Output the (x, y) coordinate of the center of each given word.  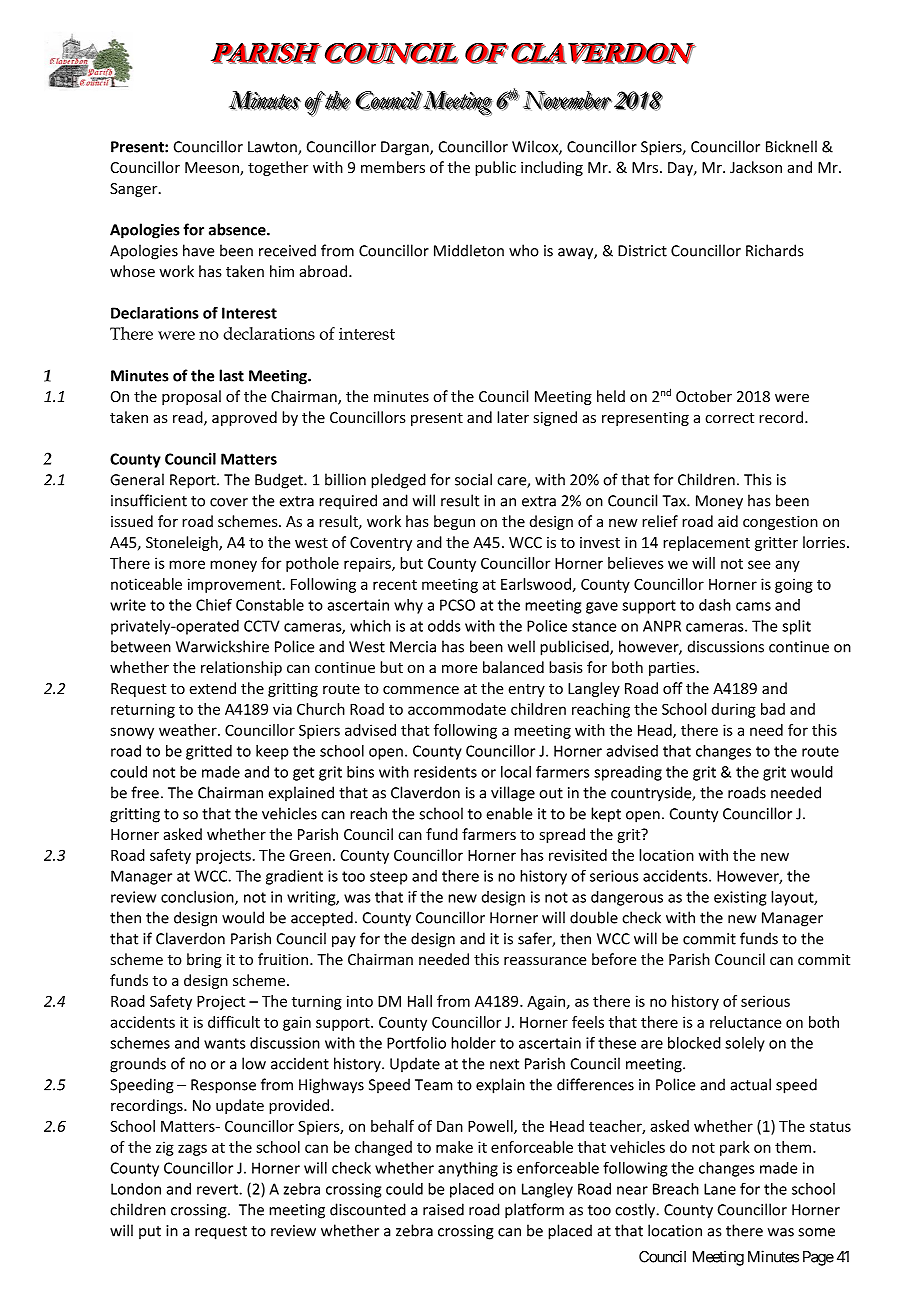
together (278, 168)
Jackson (756, 167)
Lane (720, 1189)
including (552, 168)
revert (218, 1189)
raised (443, 1209)
